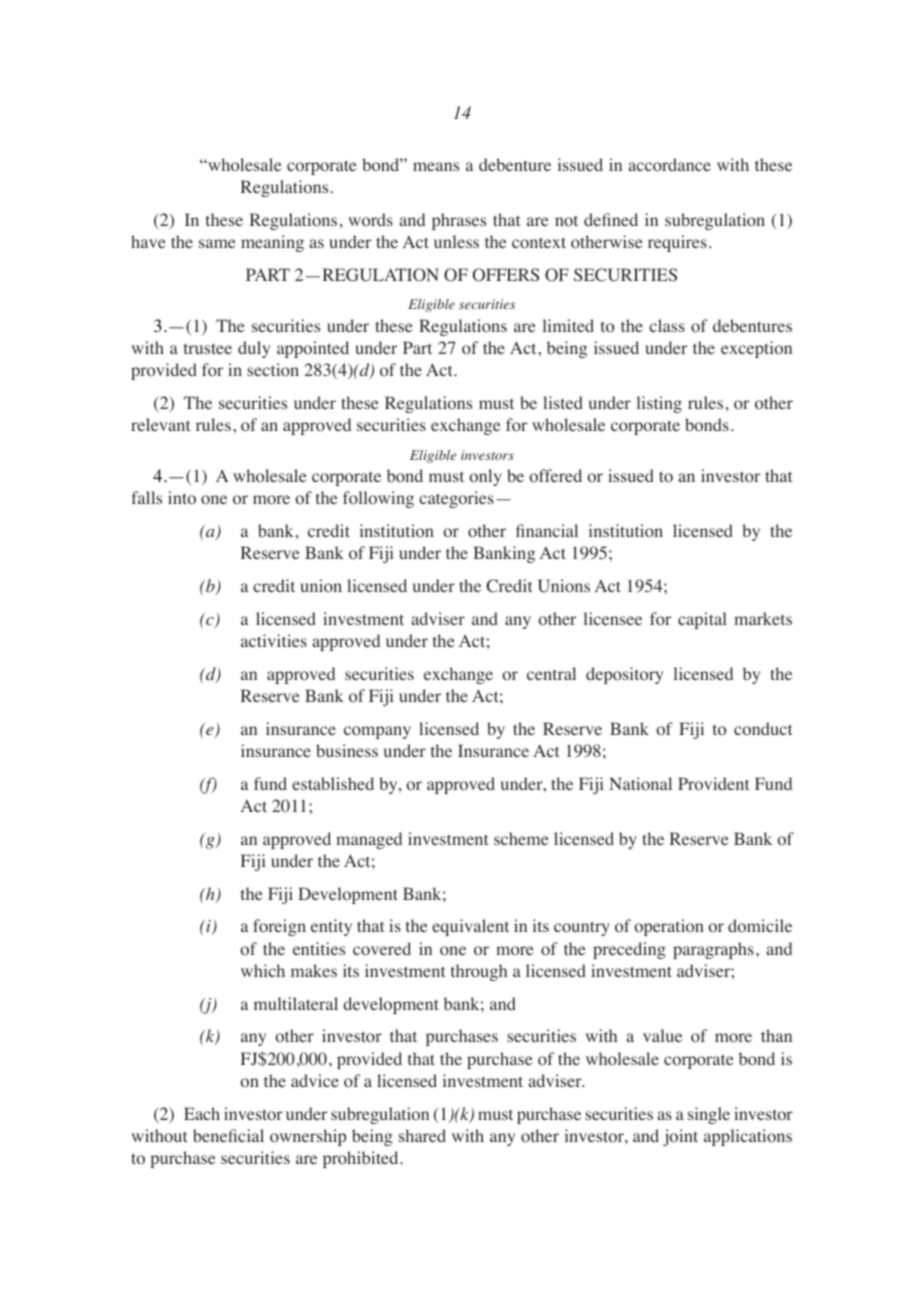 The image size is (924, 1314). Describe the element at coordinates (669, 165) in the image. I see `accordance` at that location.
